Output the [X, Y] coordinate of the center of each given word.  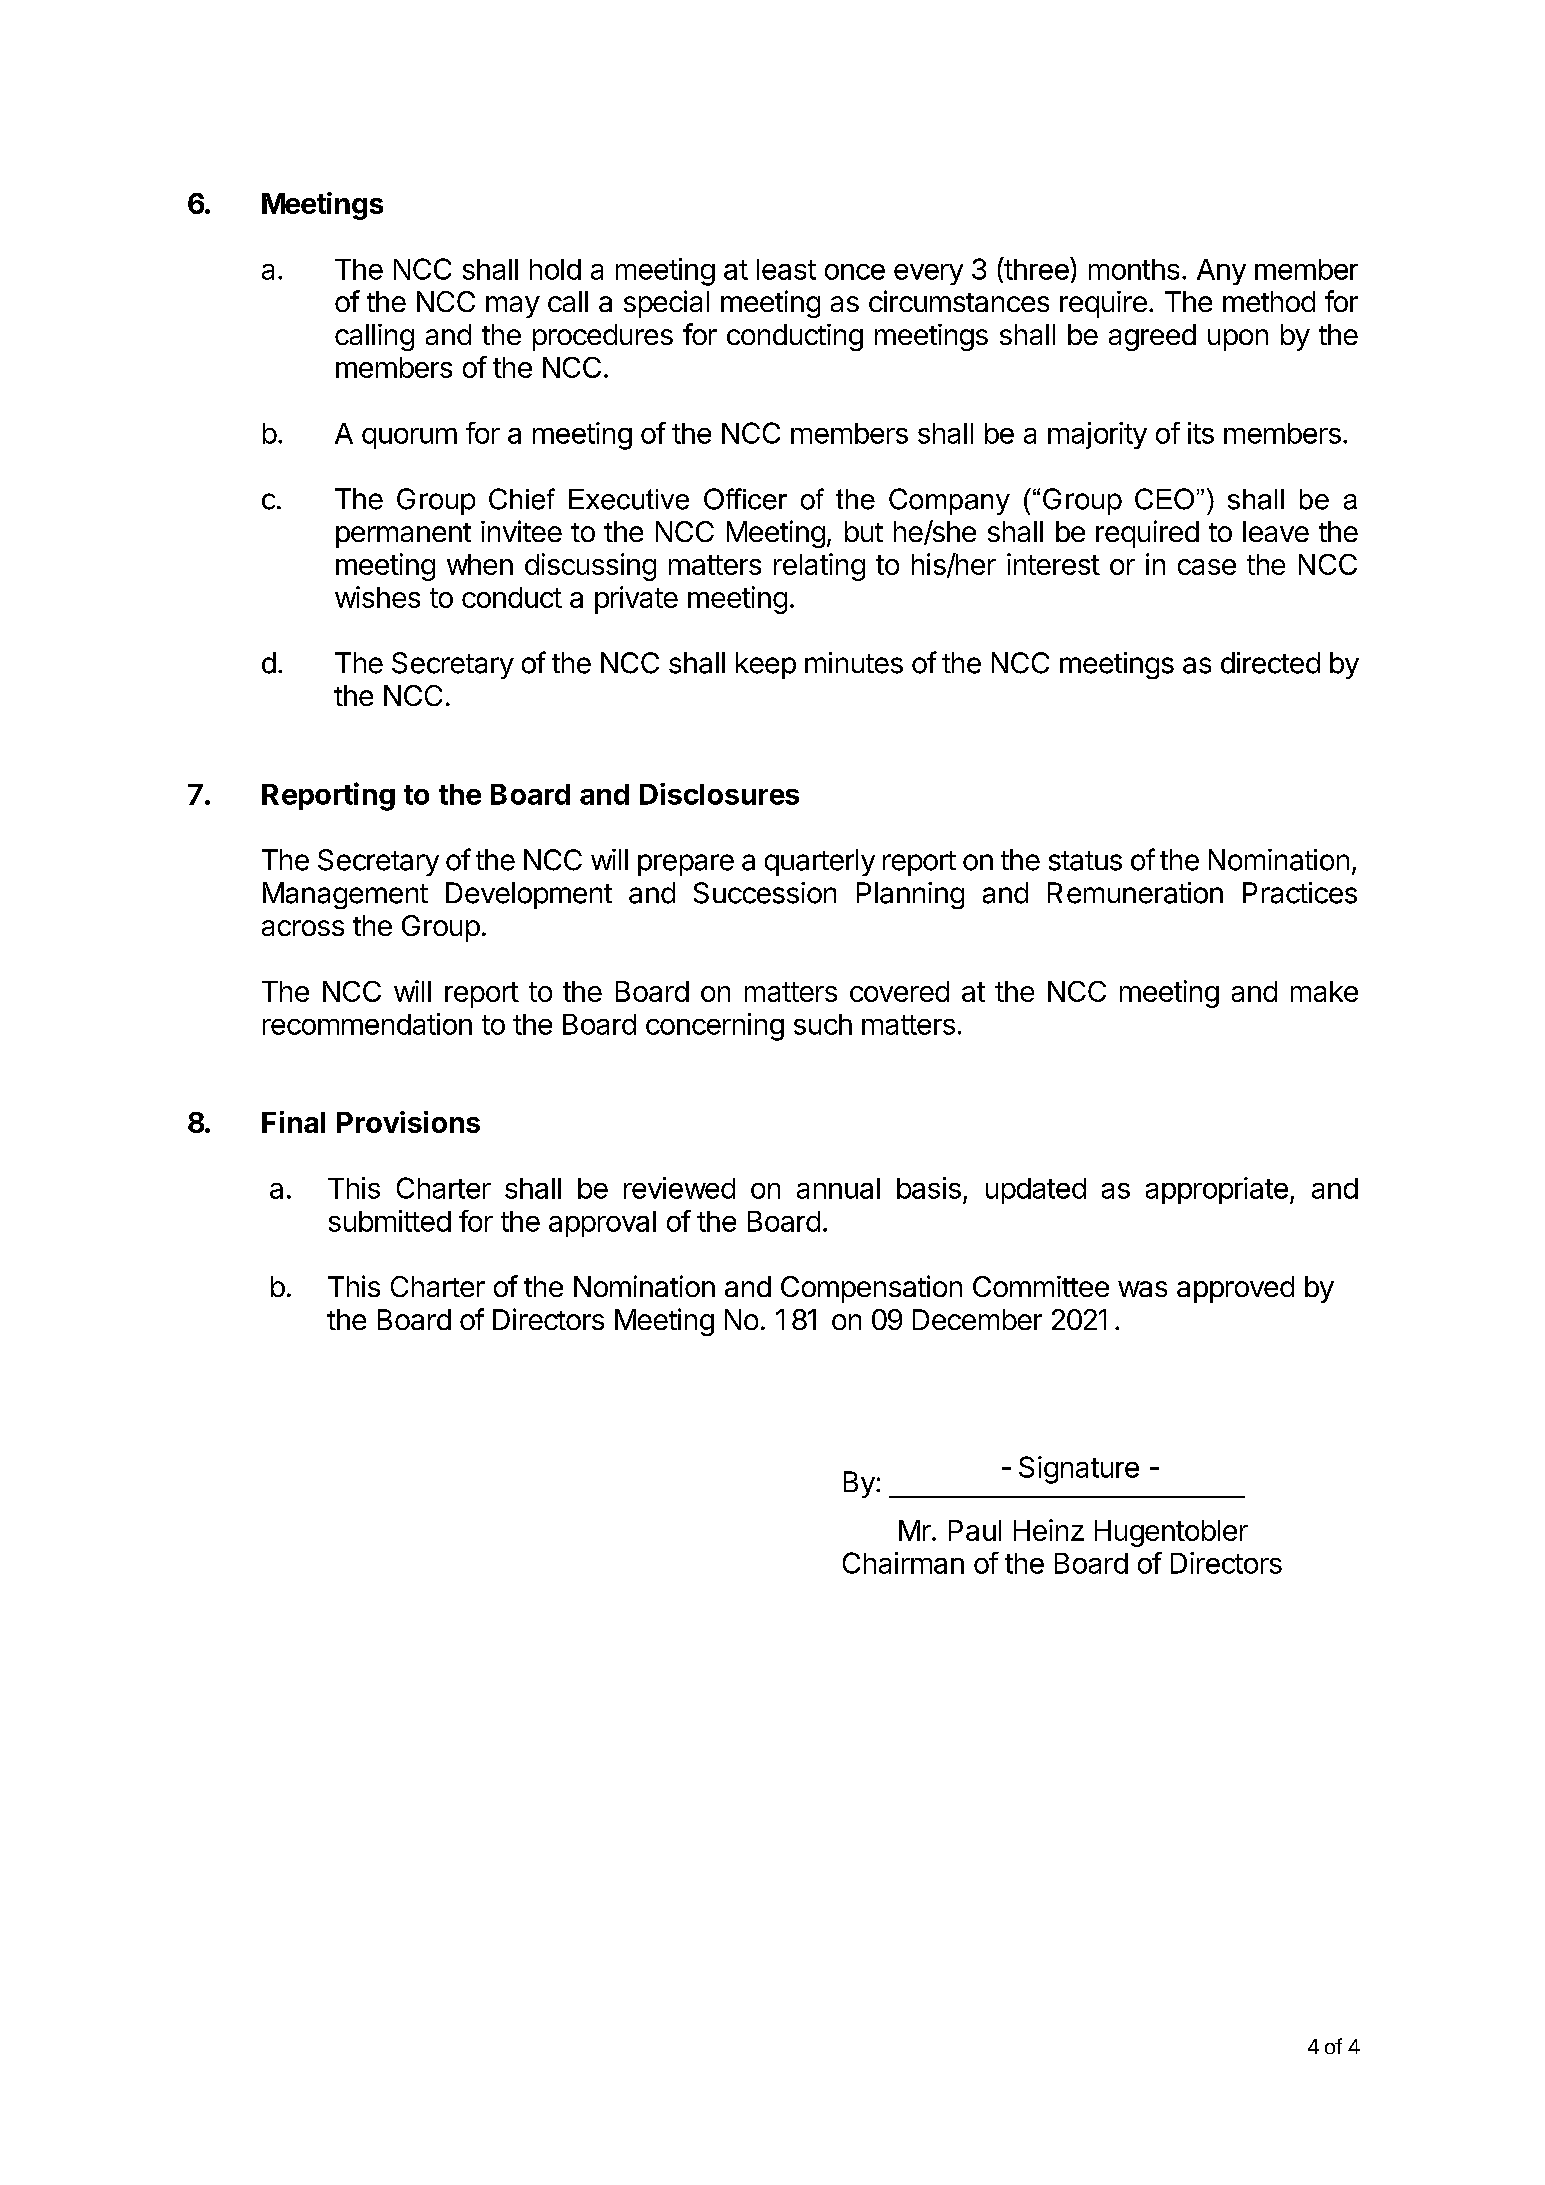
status [1085, 861]
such [823, 1024]
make [1324, 991]
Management [345, 895]
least [786, 269]
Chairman [903, 1563]
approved [1235, 1289]
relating [819, 567]
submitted [390, 1221]
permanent [403, 535]
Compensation [871, 1289]
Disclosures [719, 794]
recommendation [367, 1024]
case [1207, 567]
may [513, 307]
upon [1238, 340]
